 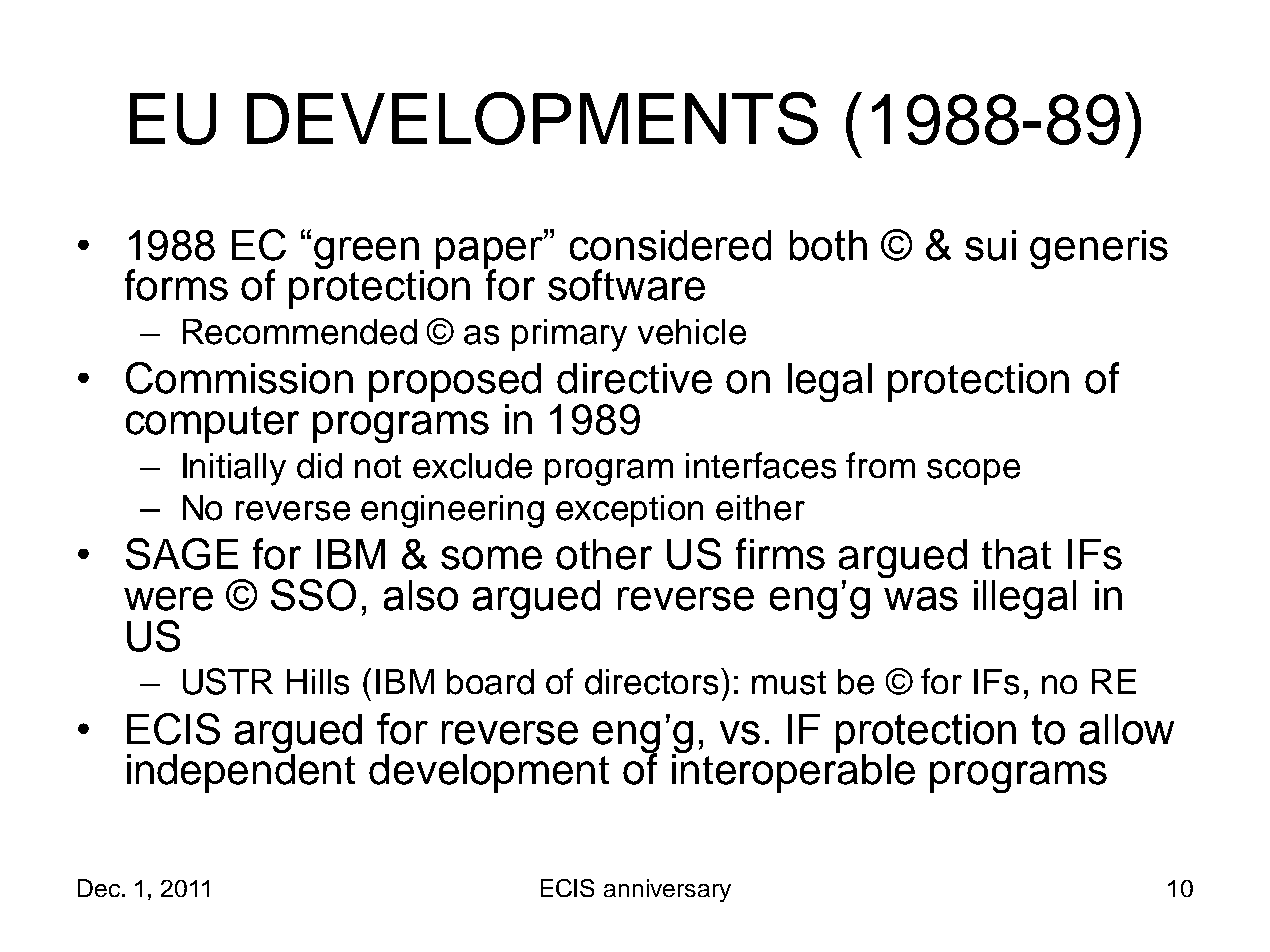 I want to click on Dec, so click(x=99, y=888).
